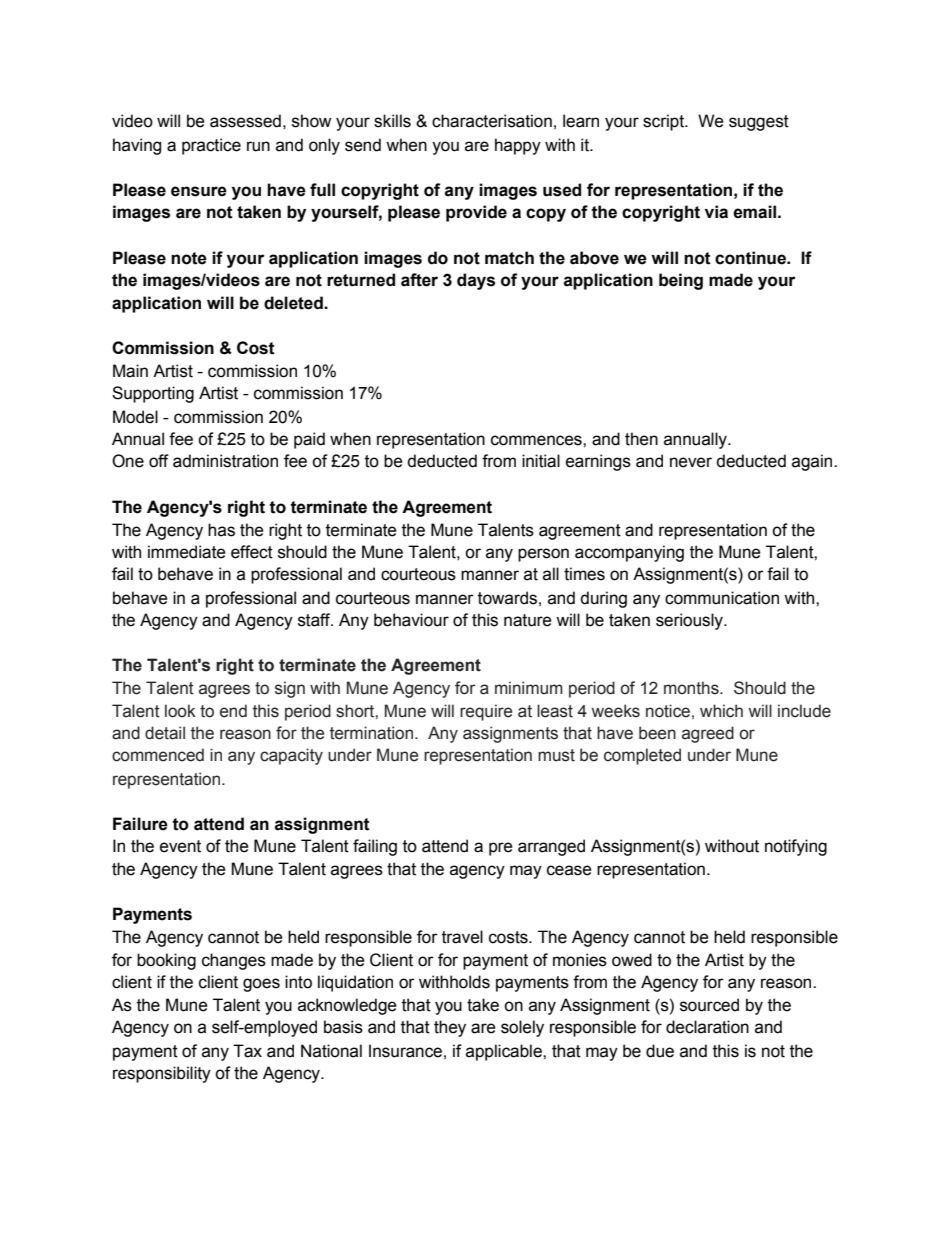 The image size is (952, 1233). What do you see at coordinates (247, 1051) in the image?
I see `Tax` at bounding box center [247, 1051].
